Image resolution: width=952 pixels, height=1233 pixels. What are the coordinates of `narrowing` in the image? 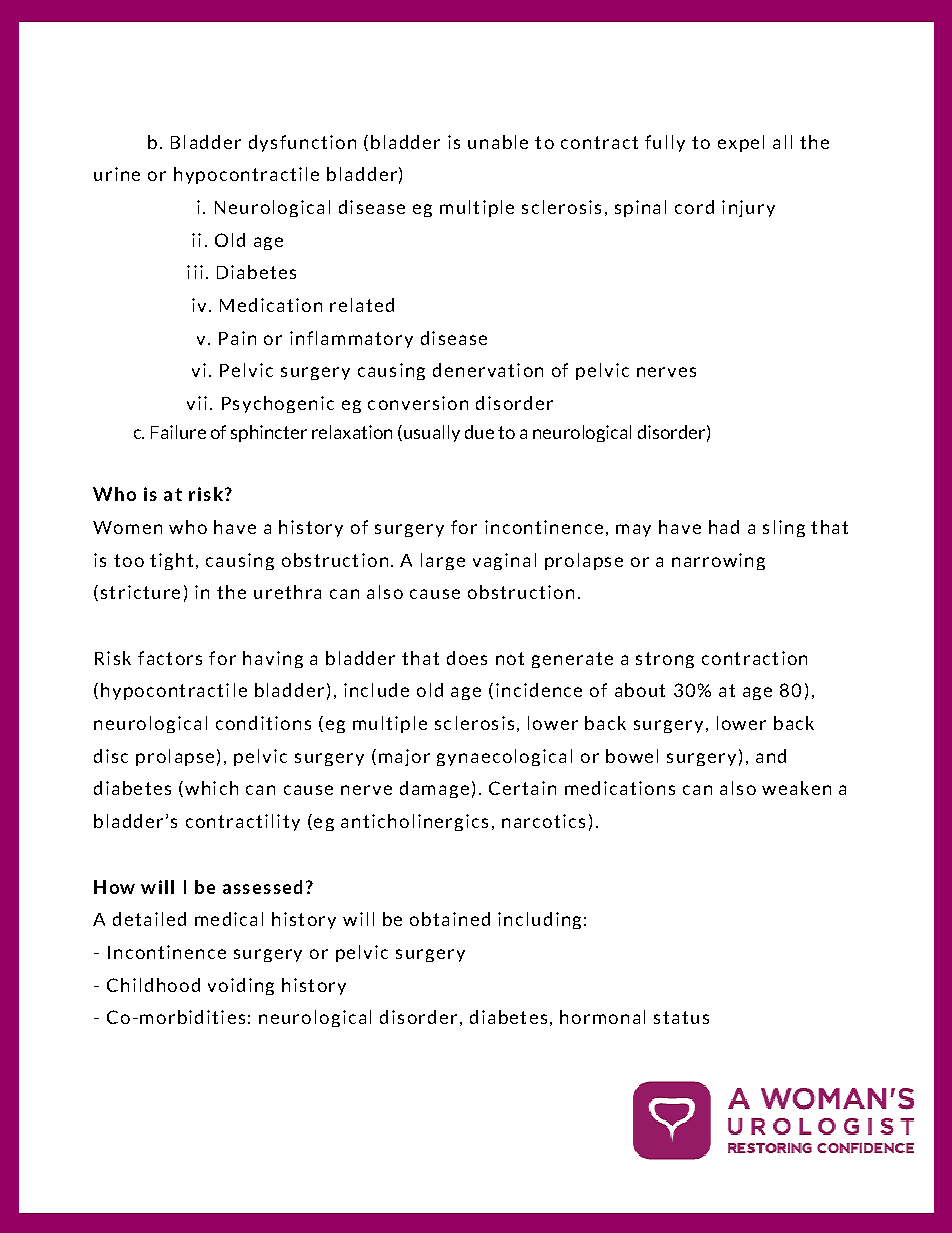 It's located at (718, 561).
